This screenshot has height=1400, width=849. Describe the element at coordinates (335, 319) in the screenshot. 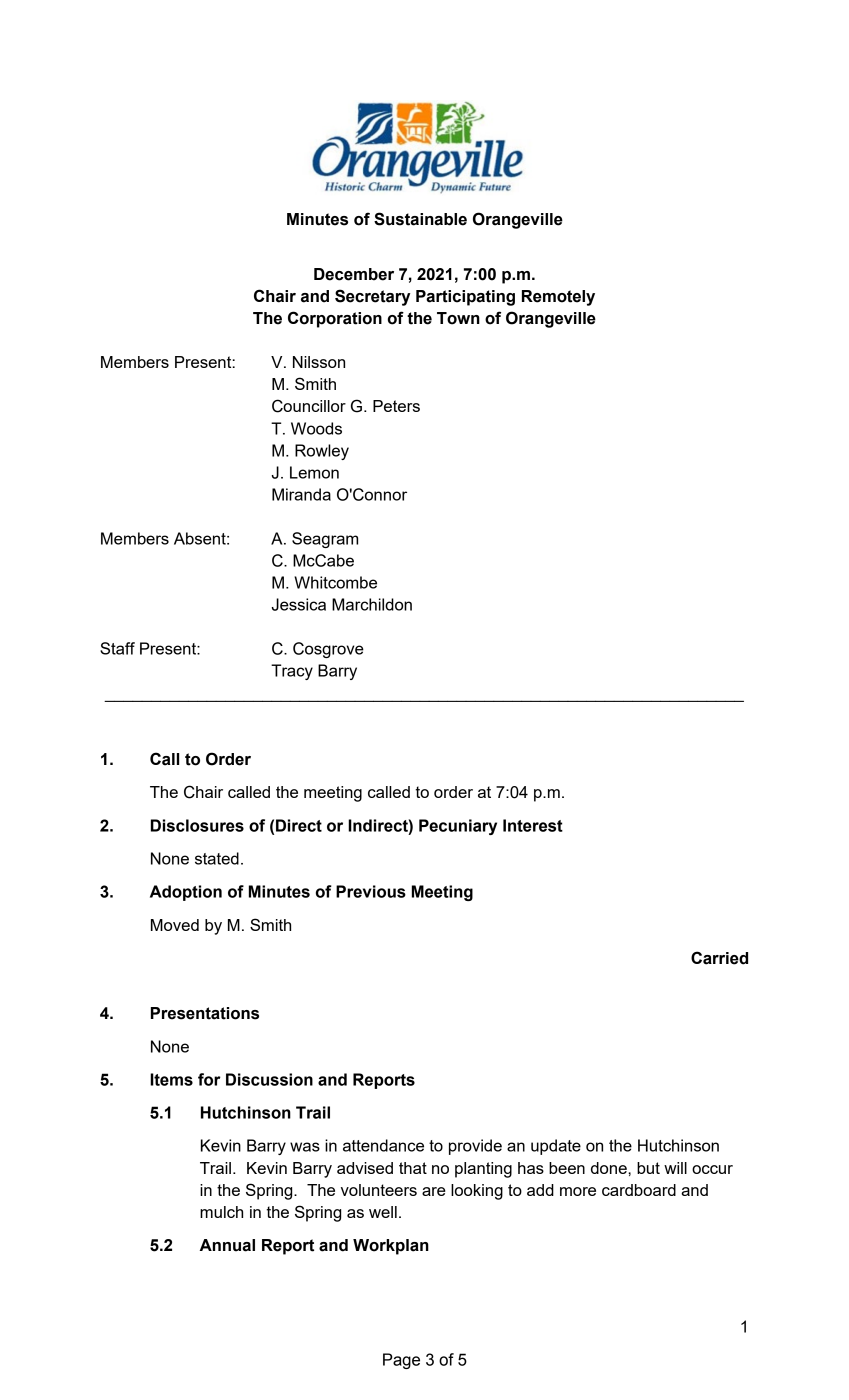

I see `Corporation` at that location.
